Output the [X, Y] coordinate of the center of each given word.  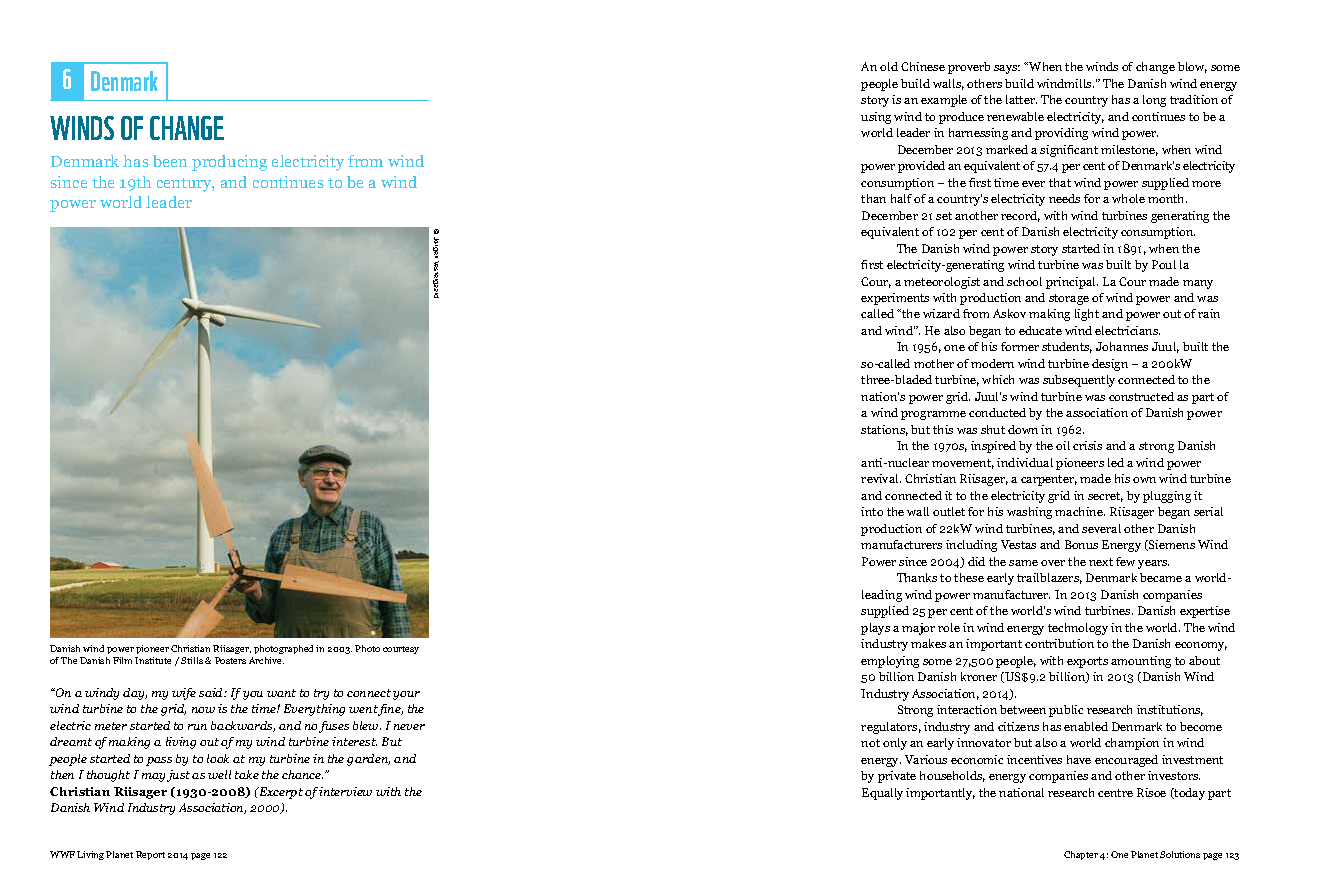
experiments [895, 299]
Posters [230, 660]
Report [150, 855]
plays [875, 629]
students [1067, 347]
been [170, 161]
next [1101, 562]
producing [229, 163]
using [876, 118]
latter [1021, 99]
